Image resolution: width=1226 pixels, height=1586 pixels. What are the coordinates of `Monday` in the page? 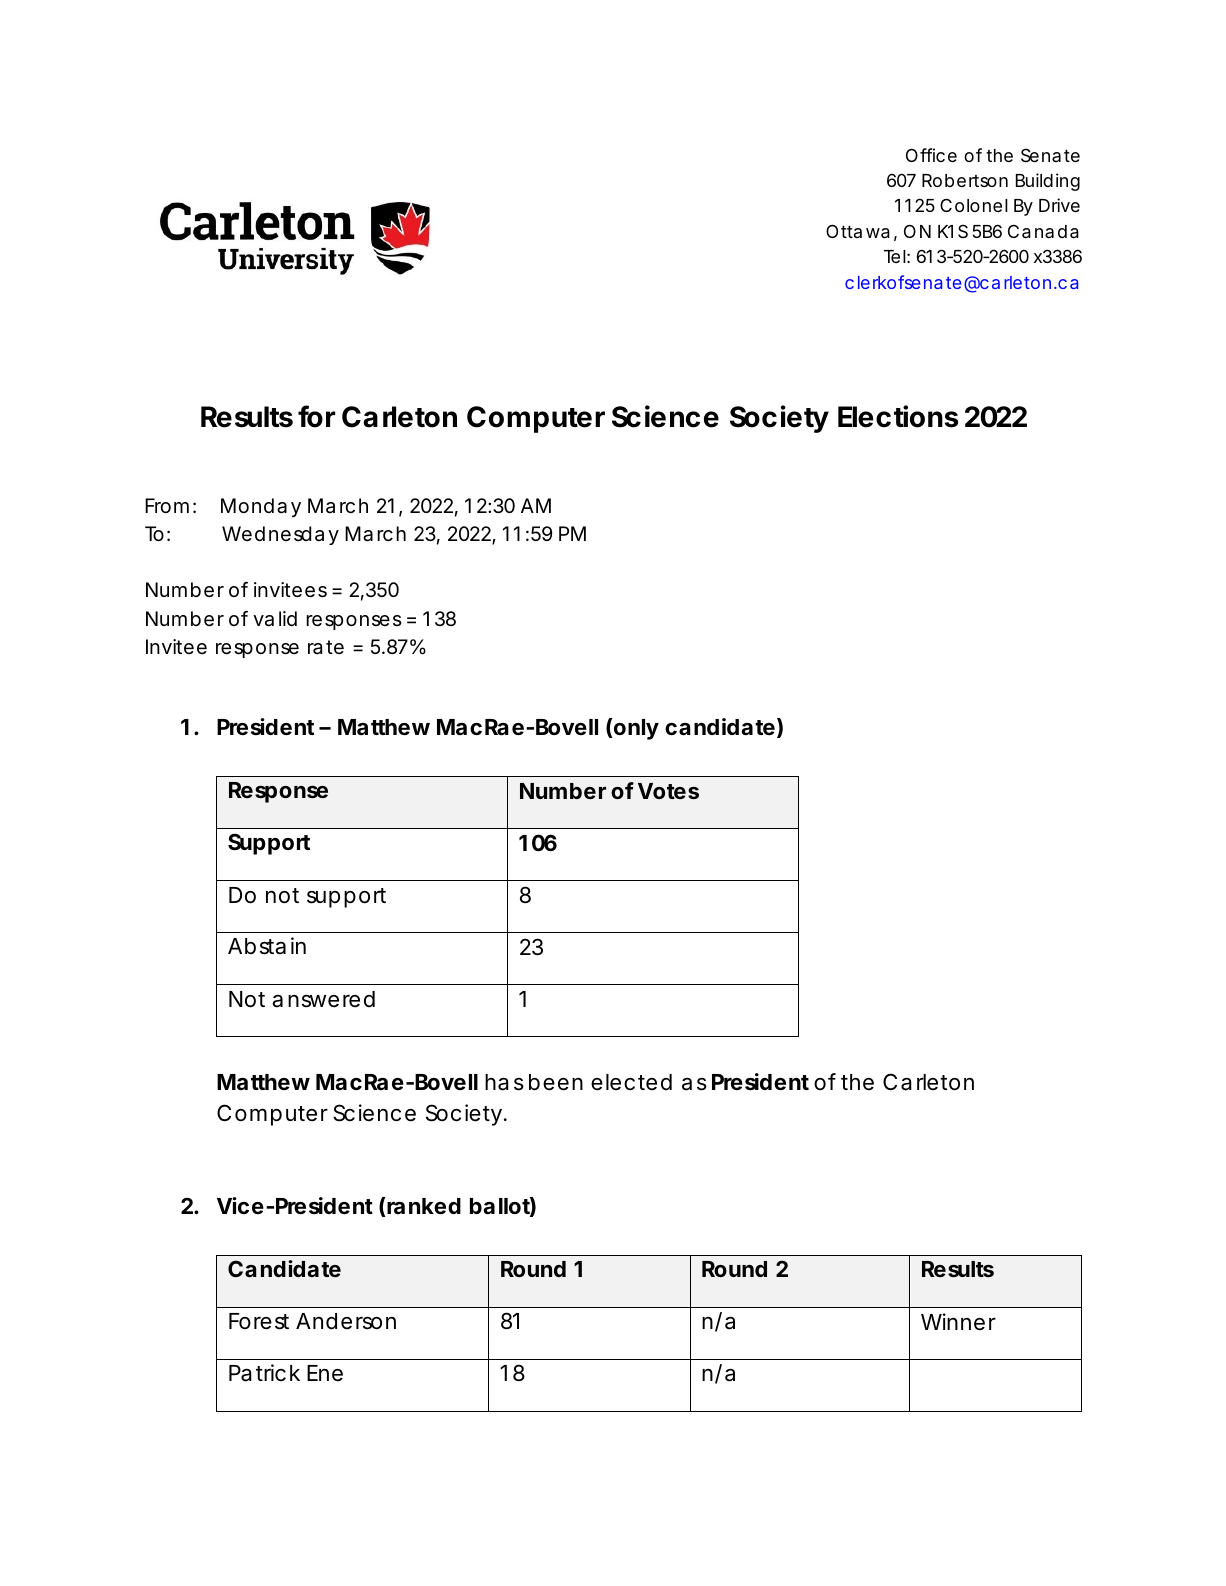 It's located at (261, 507).
